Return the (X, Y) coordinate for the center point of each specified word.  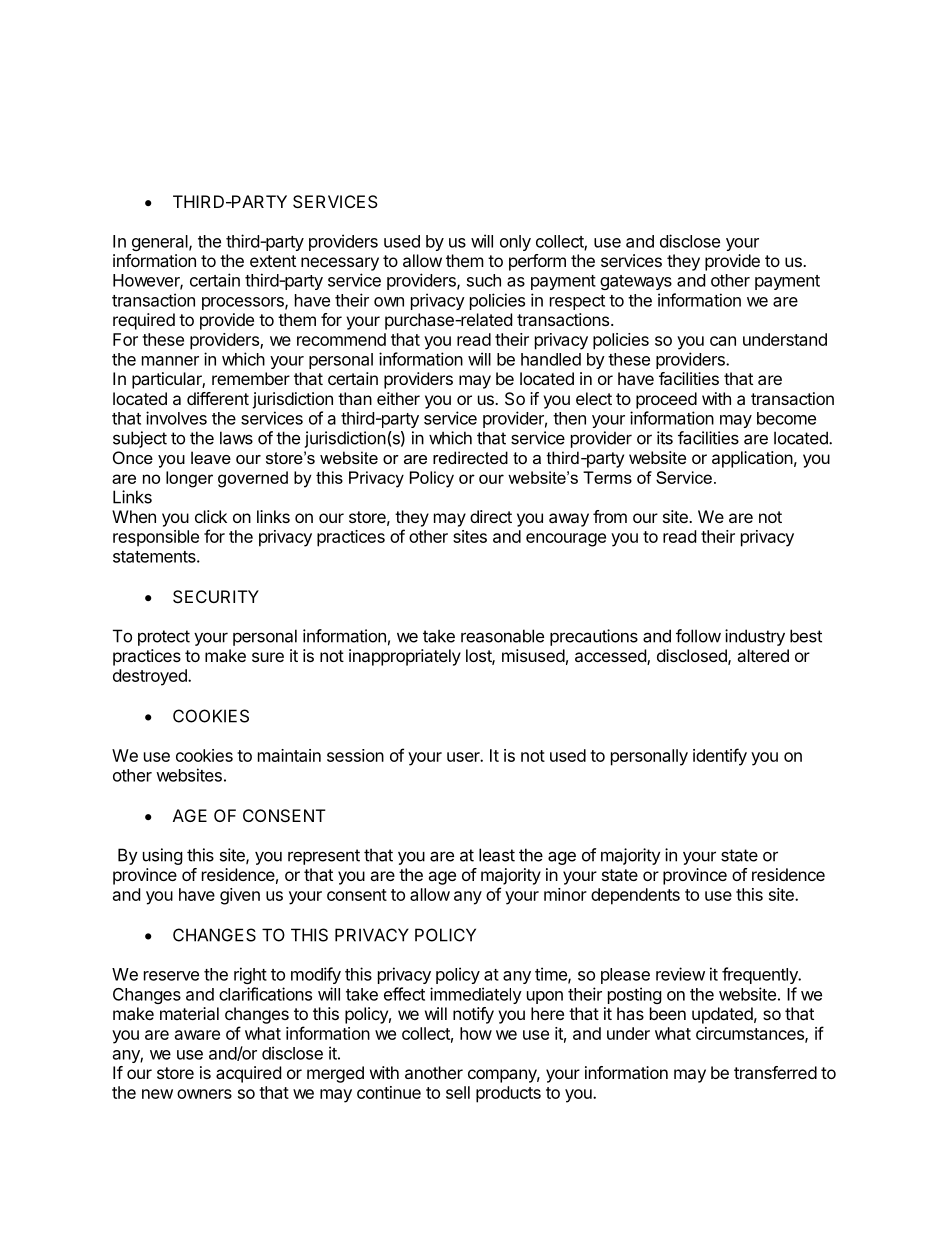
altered (763, 655)
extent (273, 261)
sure (268, 657)
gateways (636, 282)
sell (458, 1092)
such (484, 280)
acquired (248, 1074)
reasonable (502, 636)
